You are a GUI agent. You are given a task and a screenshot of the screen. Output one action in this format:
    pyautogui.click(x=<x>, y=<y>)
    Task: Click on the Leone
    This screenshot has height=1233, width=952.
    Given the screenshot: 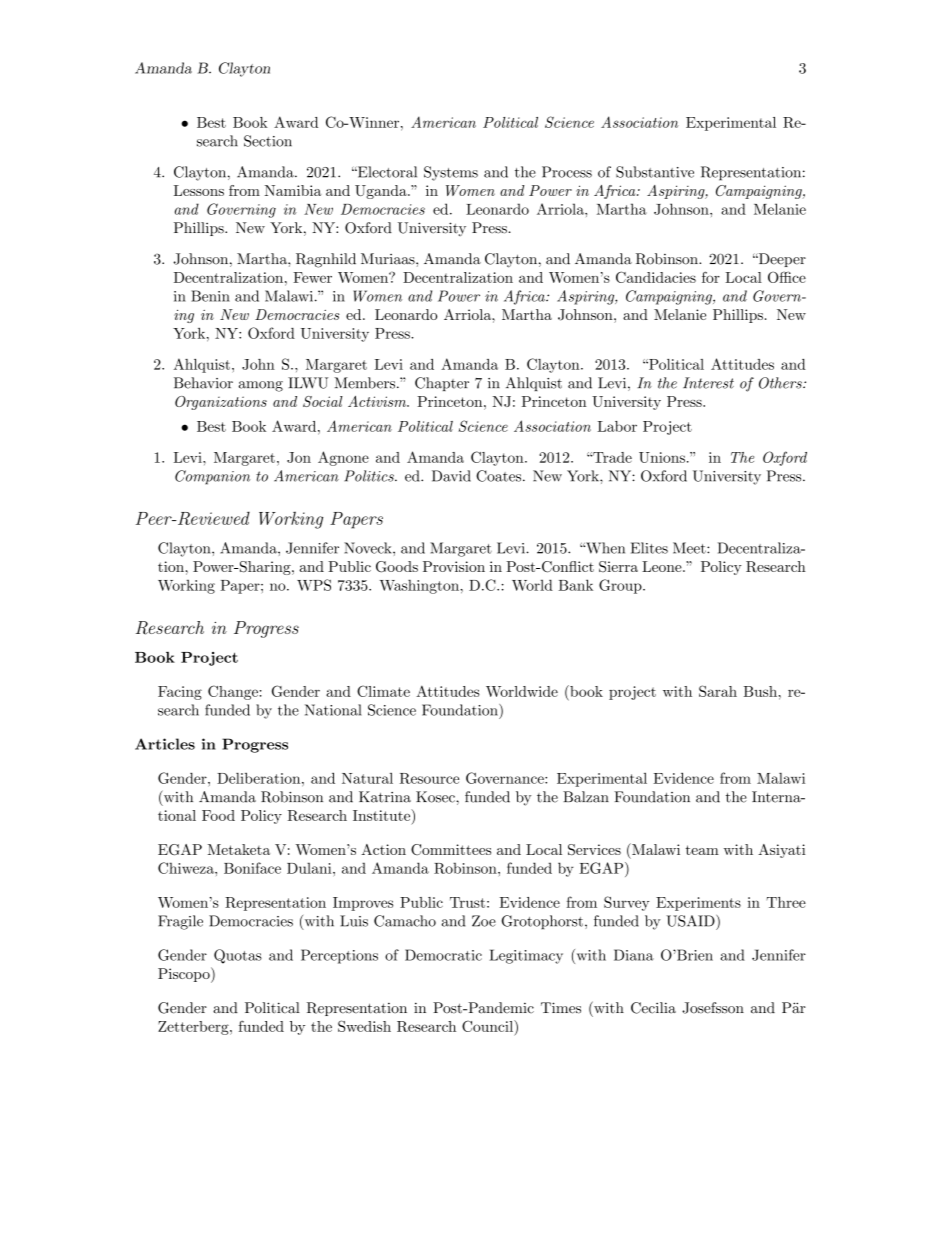 What is the action you would take?
    pyautogui.click(x=663, y=566)
